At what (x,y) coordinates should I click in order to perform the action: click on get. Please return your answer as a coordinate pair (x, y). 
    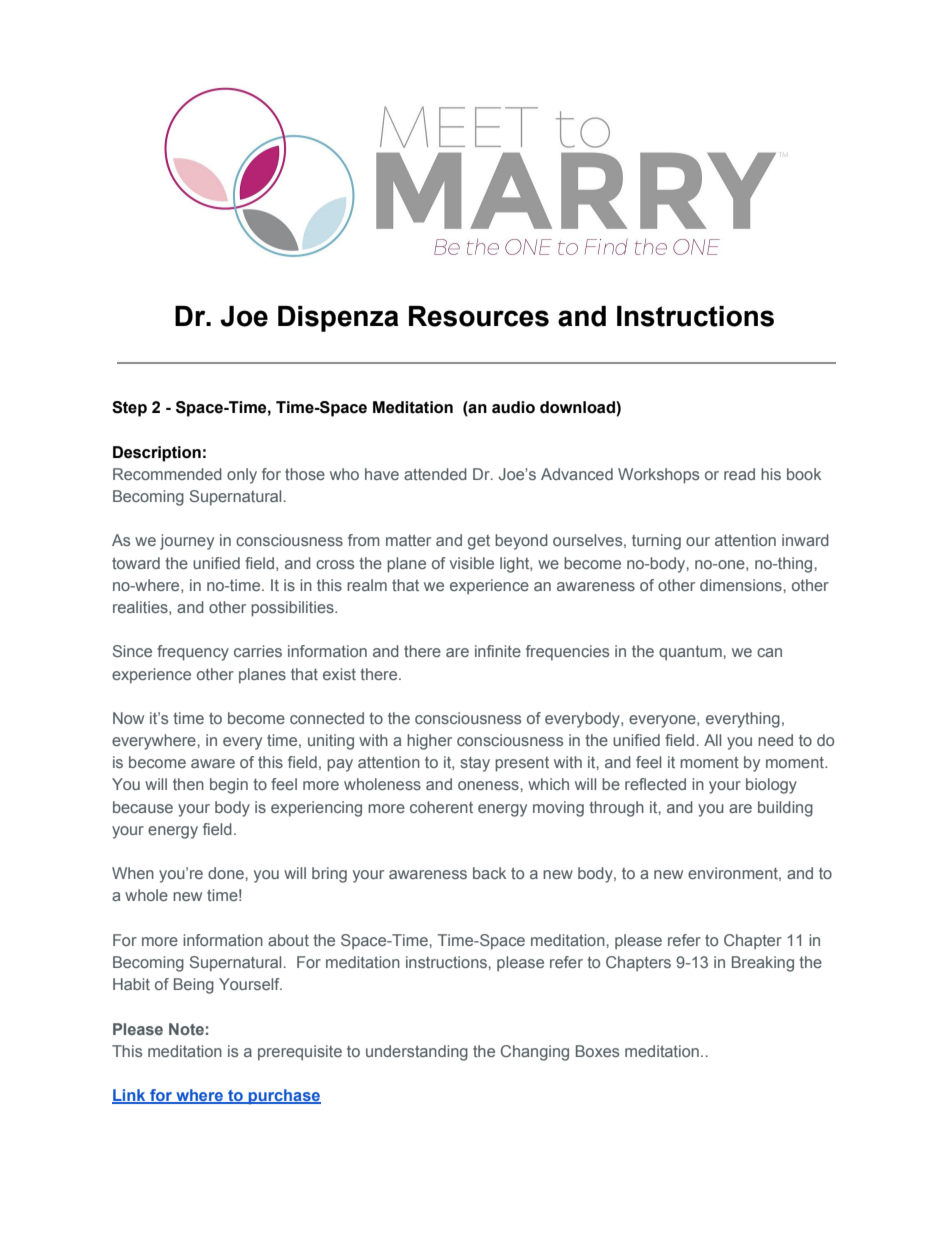
    Looking at the image, I should click on (479, 542).
